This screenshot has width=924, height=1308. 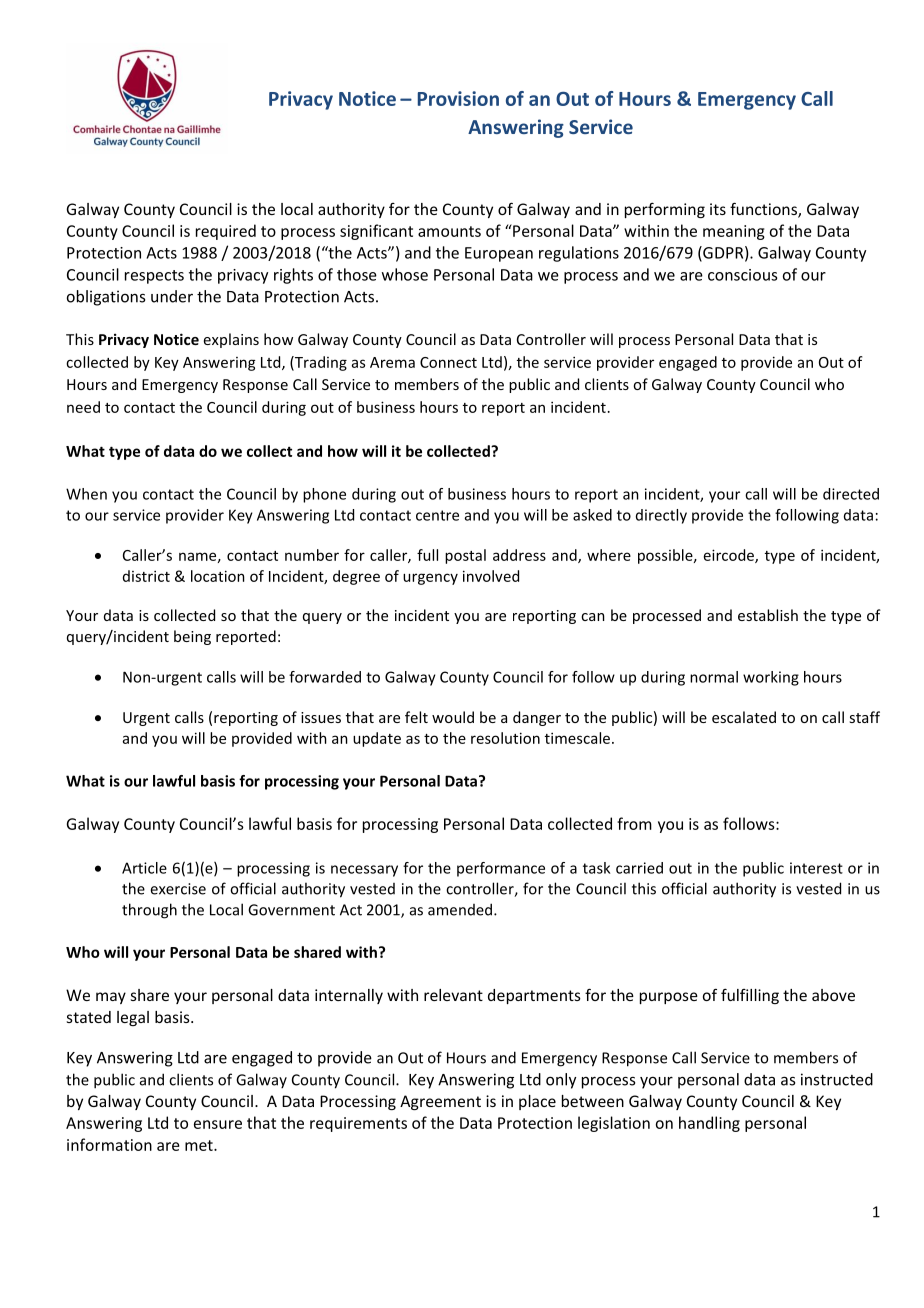 What do you see at coordinates (226, 232) in the screenshot?
I see `required` at bounding box center [226, 232].
